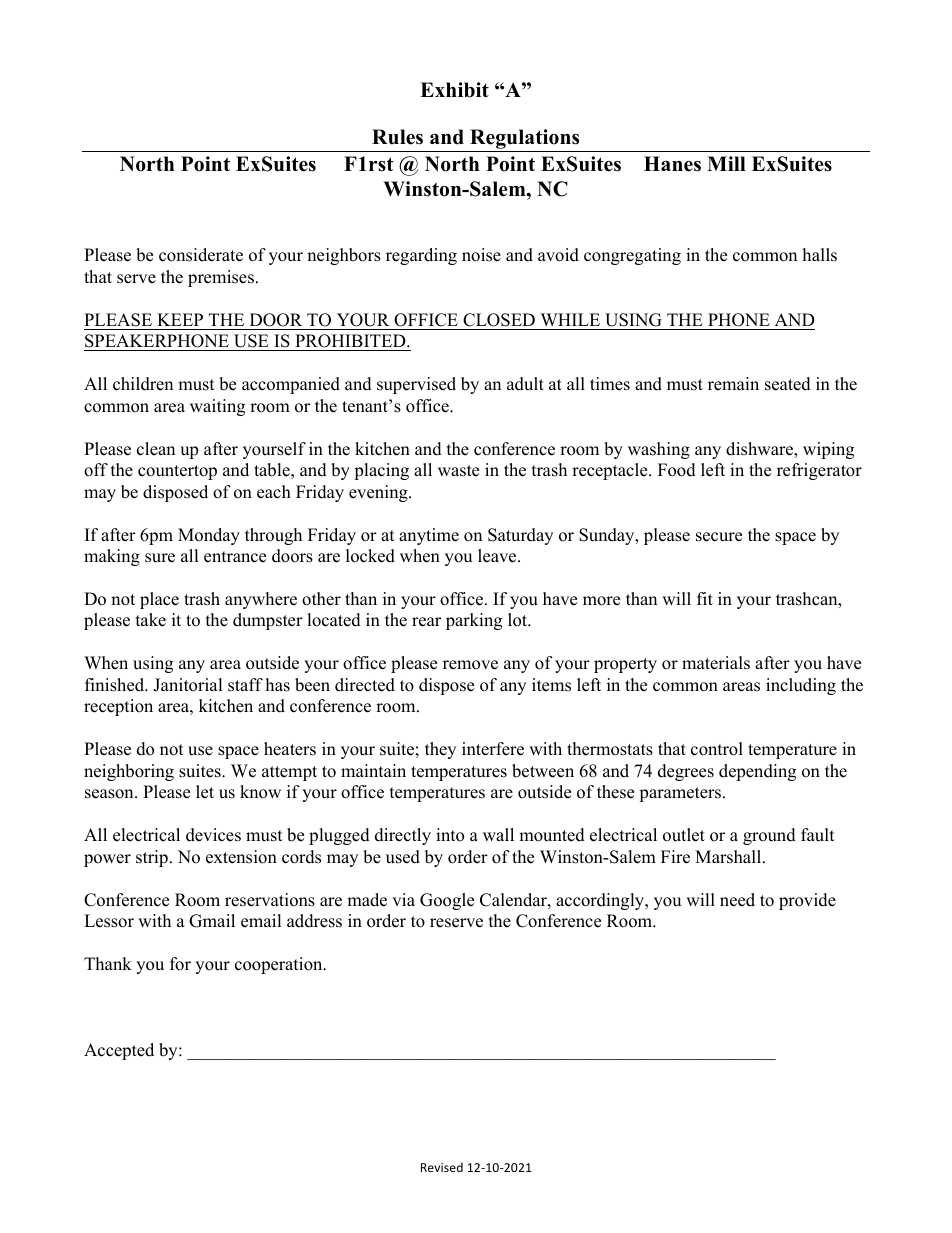 Image resolution: width=952 pixels, height=1233 pixels. Describe the element at coordinates (677, 470) in the screenshot. I see `Food` at that location.
